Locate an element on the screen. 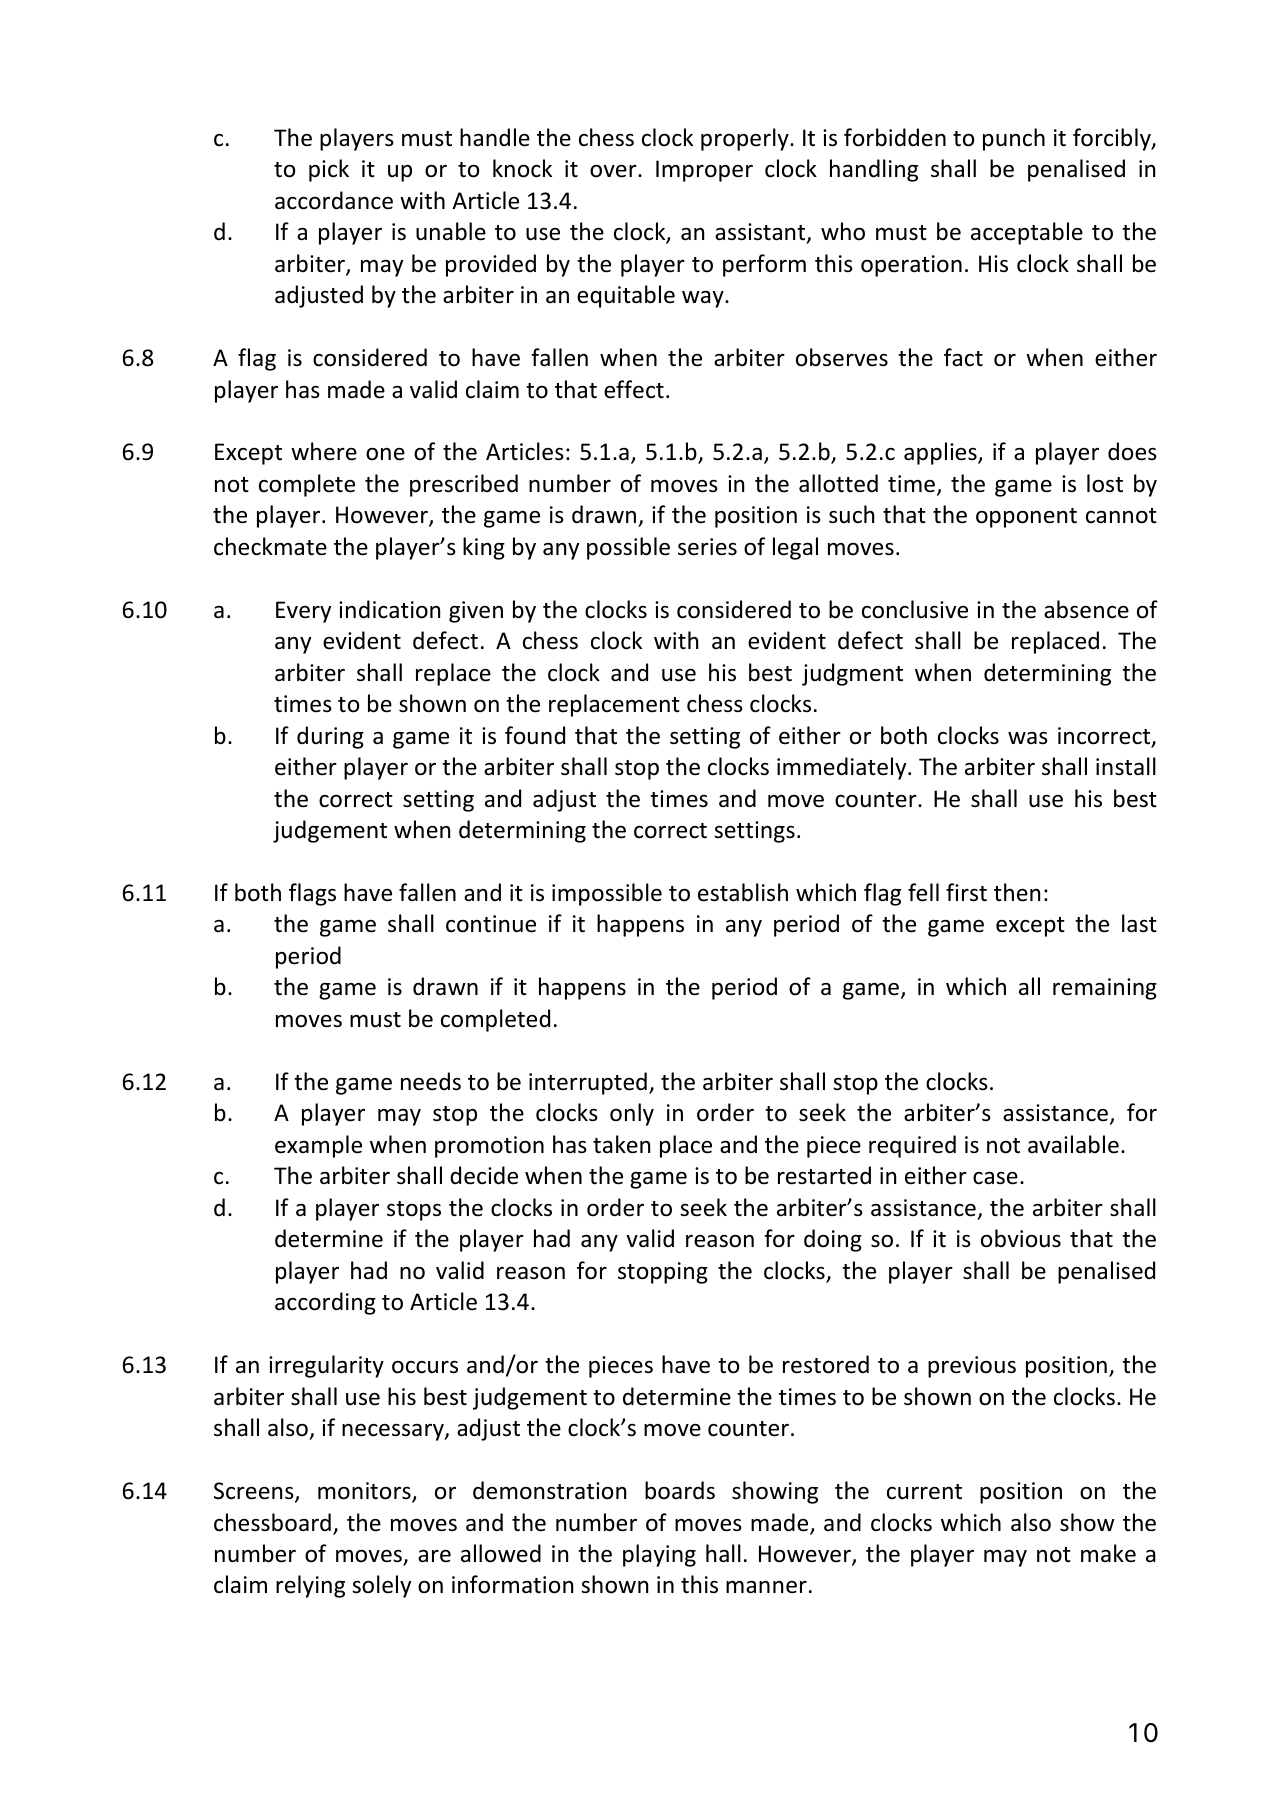 The image size is (1279, 1809). punch is located at coordinates (1014, 139).
